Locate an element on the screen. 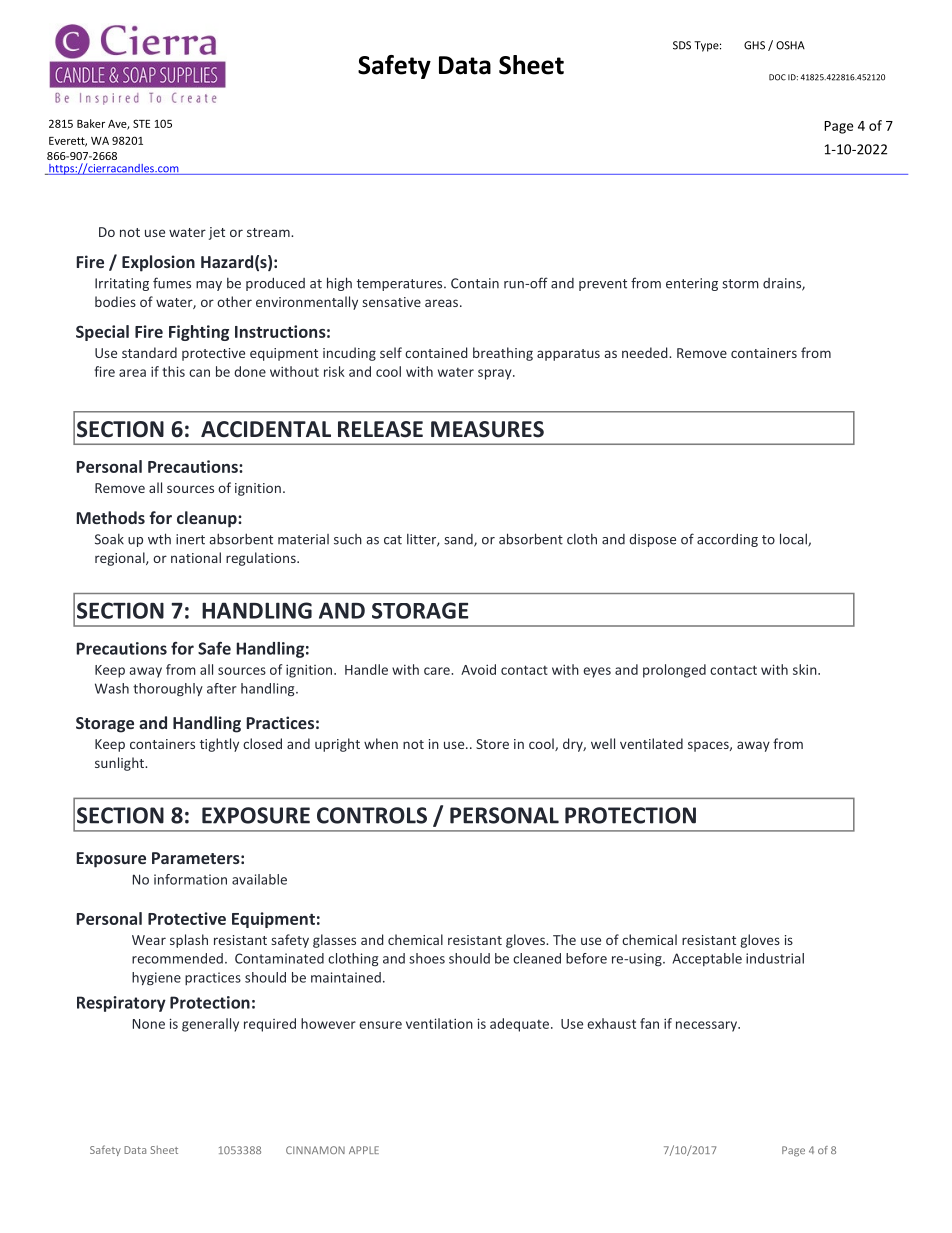 The image size is (952, 1233). breathing is located at coordinates (503, 354).
